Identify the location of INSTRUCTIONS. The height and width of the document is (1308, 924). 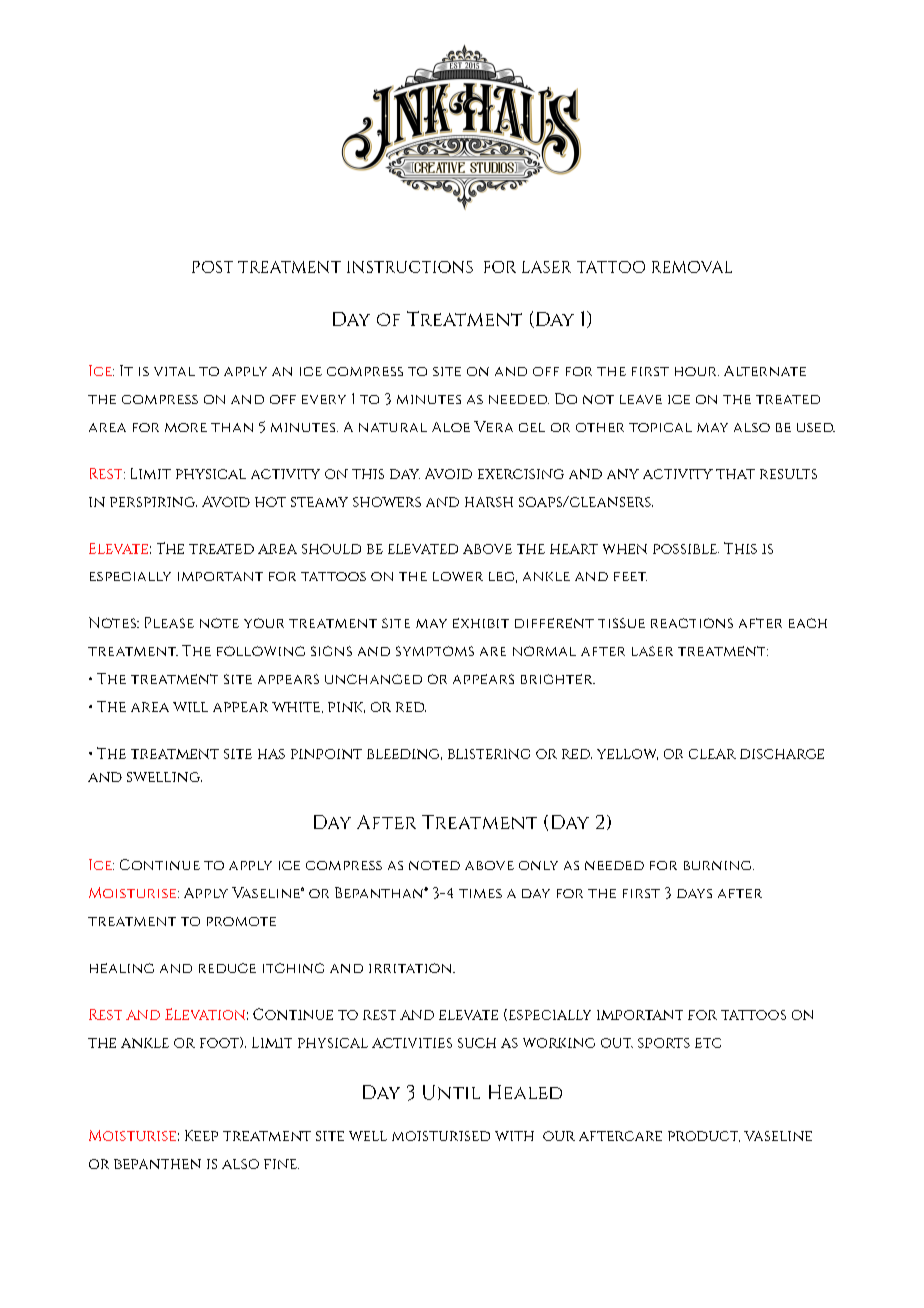
(410, 267).
